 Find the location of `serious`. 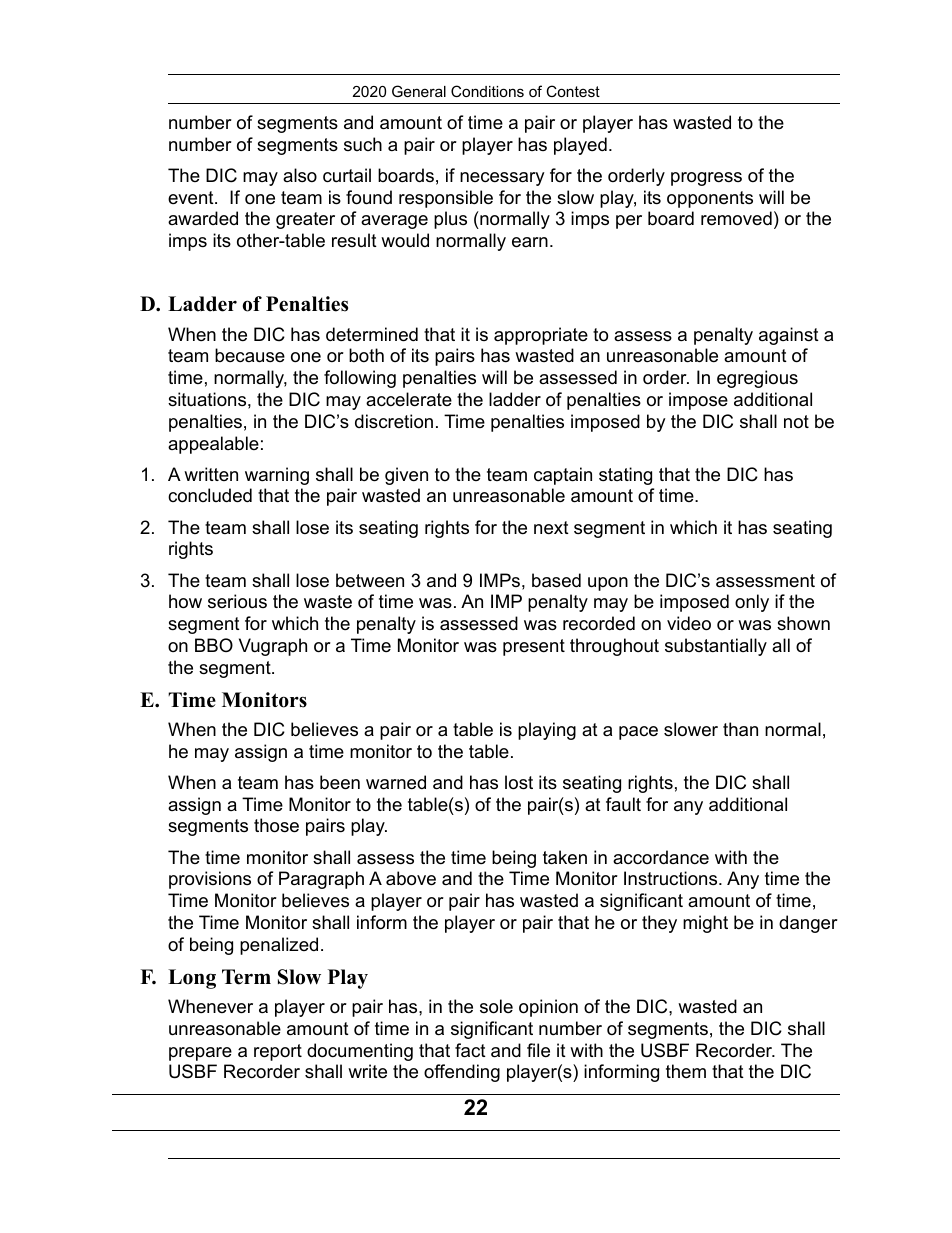

serious is located at coordinates (237, 601).
